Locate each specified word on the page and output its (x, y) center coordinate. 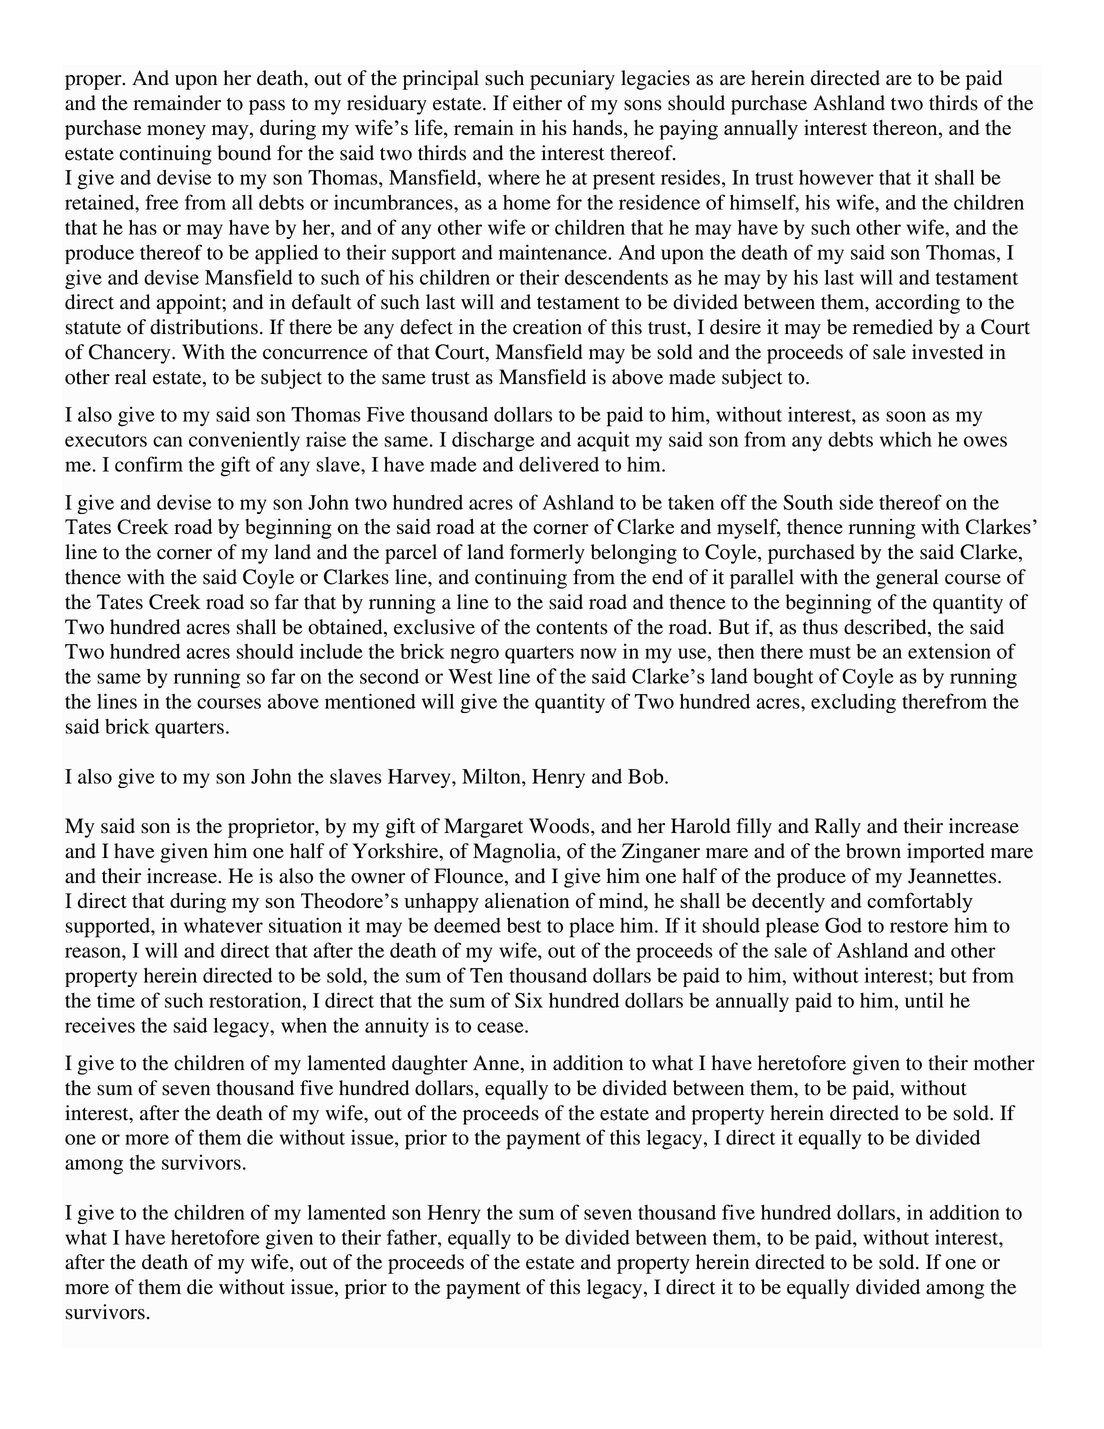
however (836, 177)
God (843, 925)
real (130, 377)
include (331, 651)
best (524, 925)
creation (547, 327)
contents (572, 628)
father (413, 1237)
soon (906, 416)
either (537, 103)
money (176, 132)
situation (305, 925)
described (886, 627)
